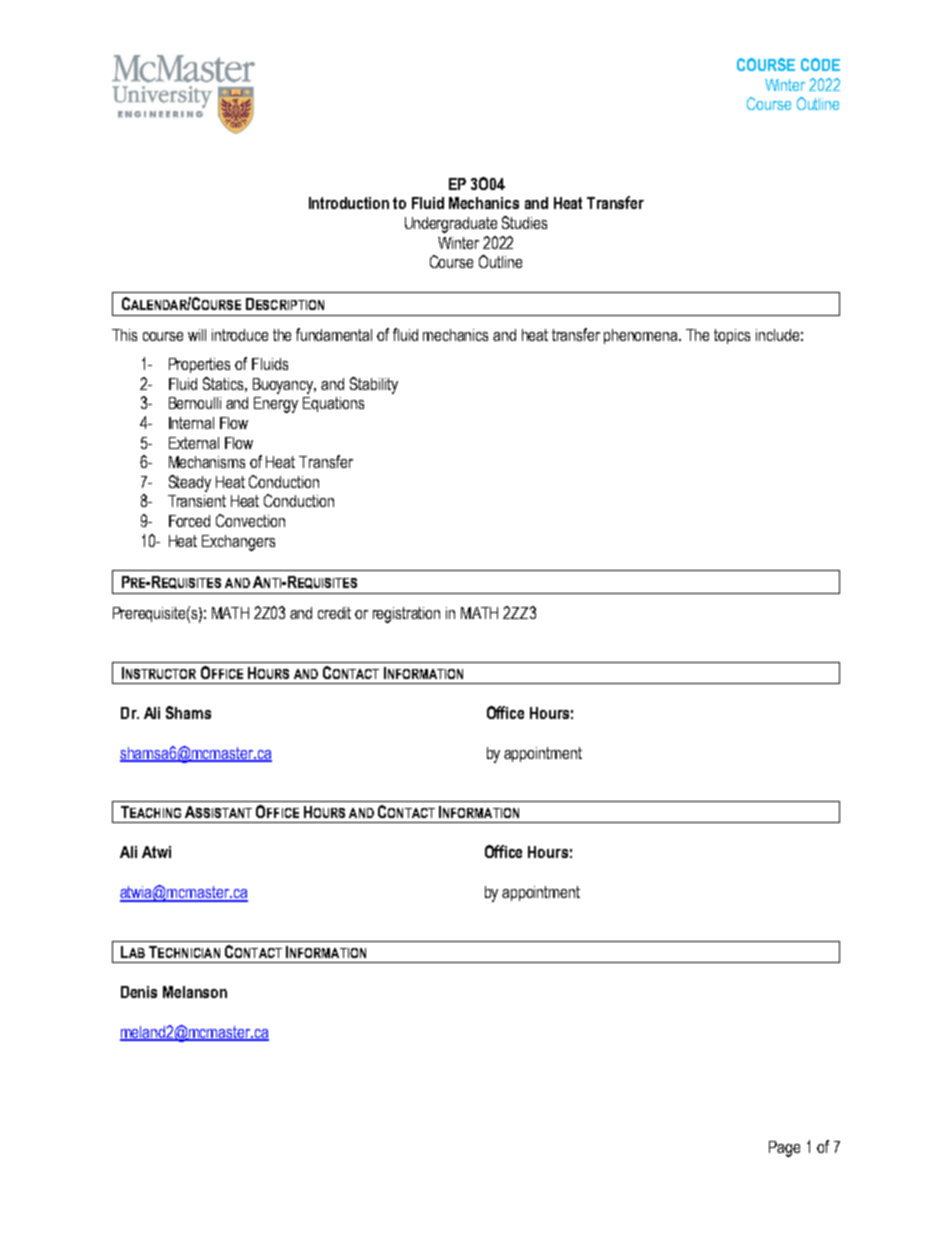 The image size is (952, 1233). Describe the element at coordinates (334, 613) in the document. I see `credit` at that location.
